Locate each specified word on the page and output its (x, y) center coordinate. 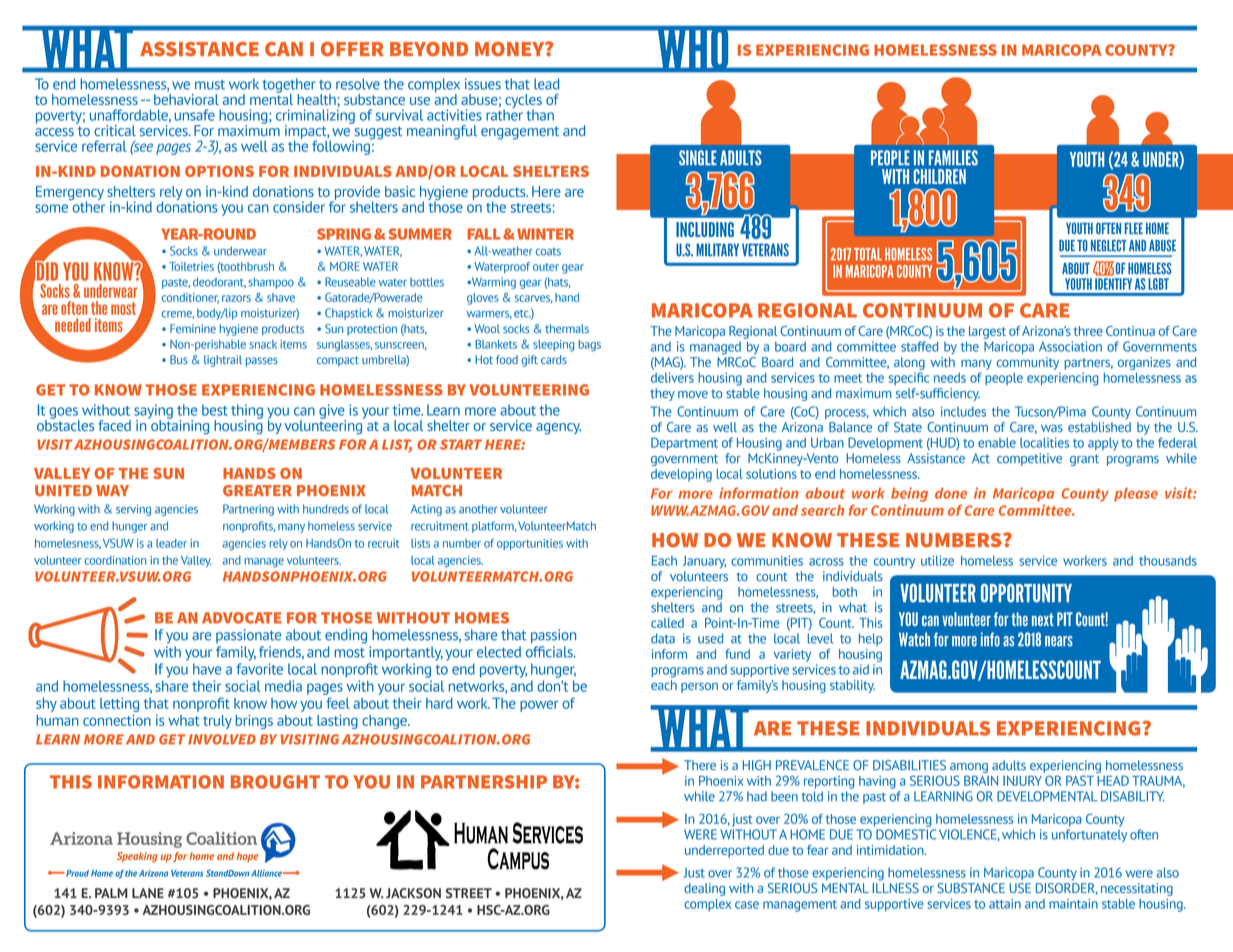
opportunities (530, 544)
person (699, 688)
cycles (522, 102)
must (210, 85)
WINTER (545, 234)
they (662, 394)
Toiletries (191, 266)
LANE (148, 893)
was (1052, 428)
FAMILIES (953, 158)
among (969, 769)
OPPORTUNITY (1026, 593)
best (215, 410)
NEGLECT (1109, 246)
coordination (115, 560)
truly (217, 722)
